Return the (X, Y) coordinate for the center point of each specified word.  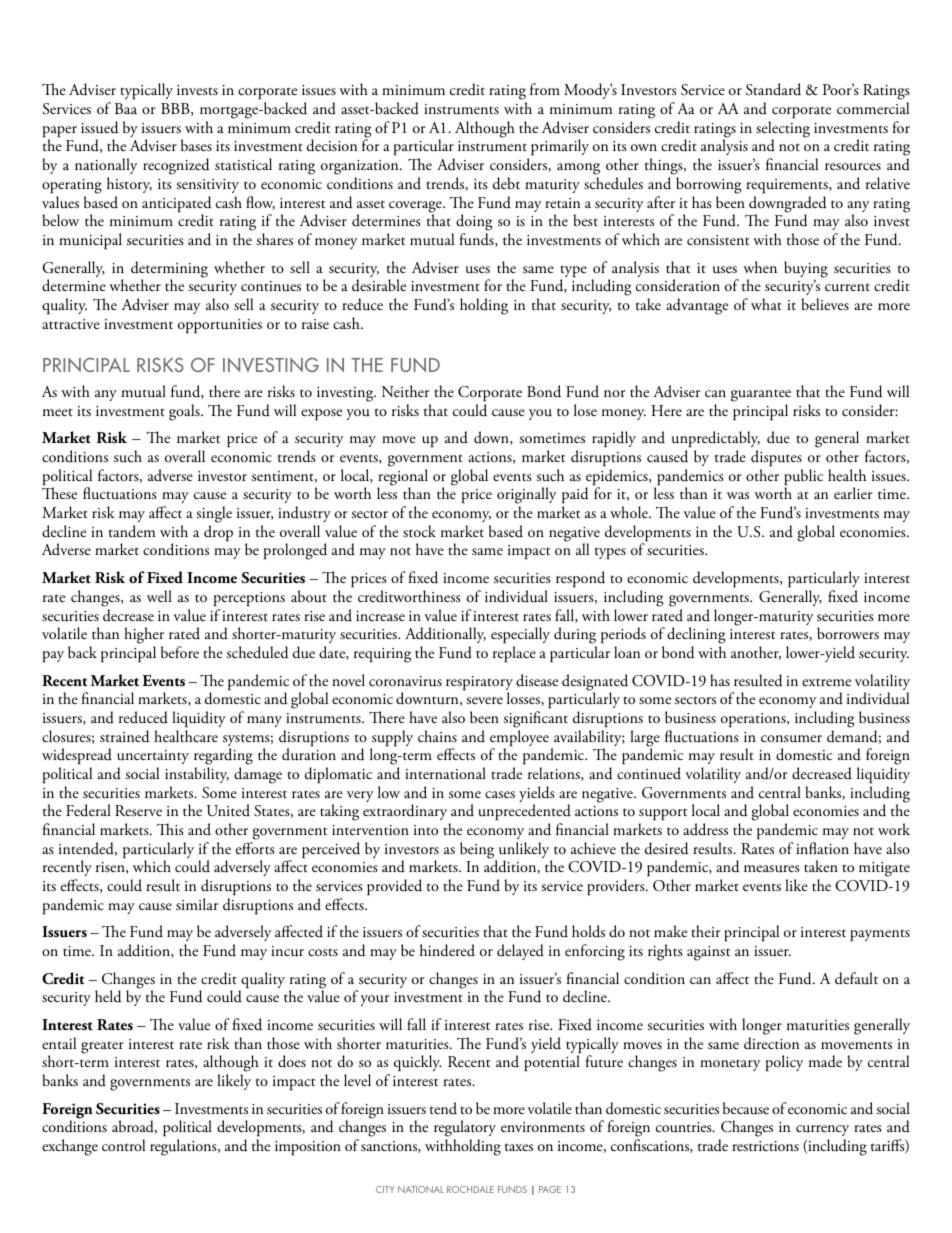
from (545, 89)
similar (197, 904)
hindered (447, 950)
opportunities (220, 326)
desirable (379, 285)
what (766, 304)
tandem (132, 531)
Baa (126, 108)
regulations (184, 1147)
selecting (783, 130)
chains (437, 736)
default (856, 978)
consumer (791, 739)
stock (419, 531)
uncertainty (153, 757)
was (738, 495)
